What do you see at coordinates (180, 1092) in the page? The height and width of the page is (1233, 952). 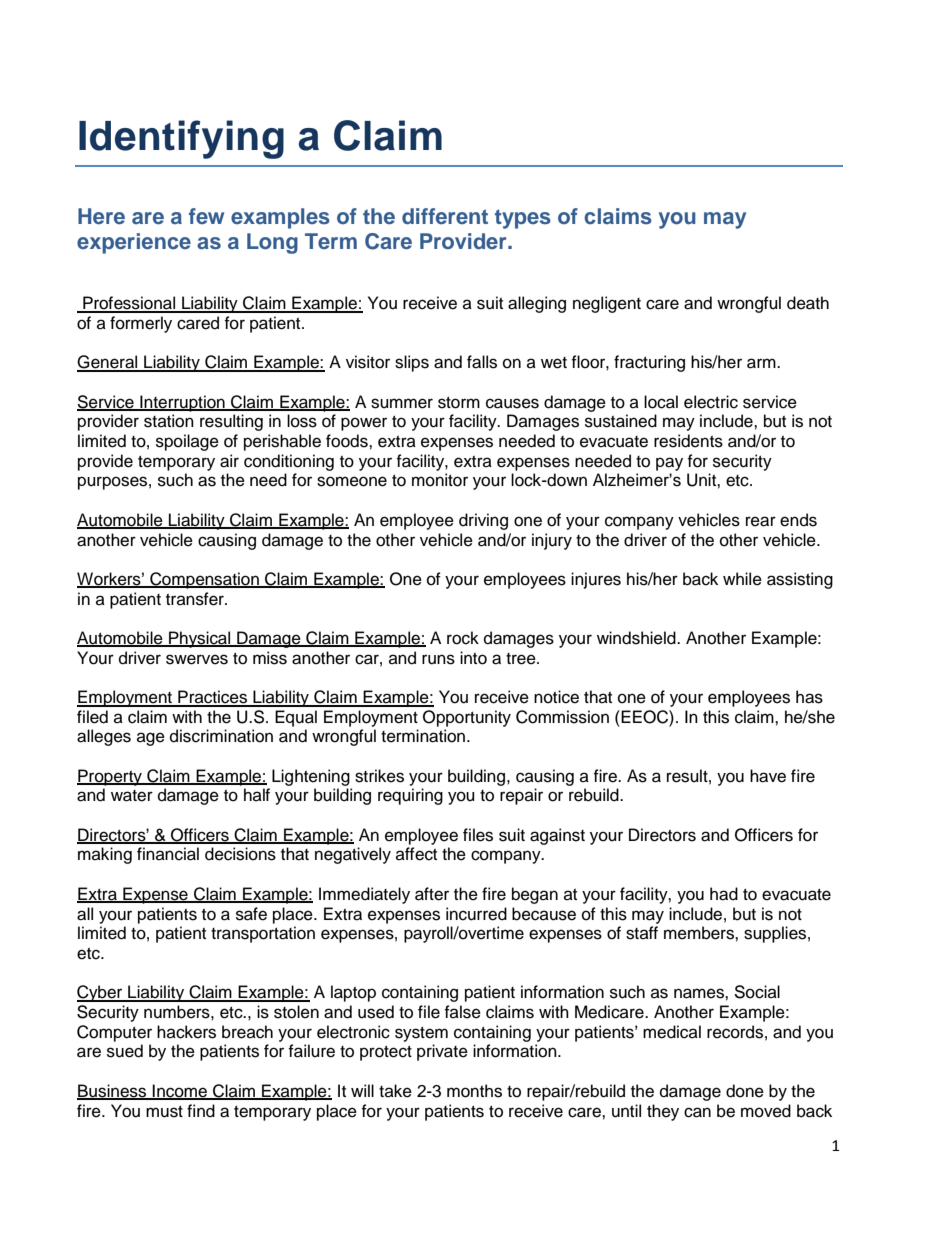 I see `Income` at bounding box center [180, 1092].
